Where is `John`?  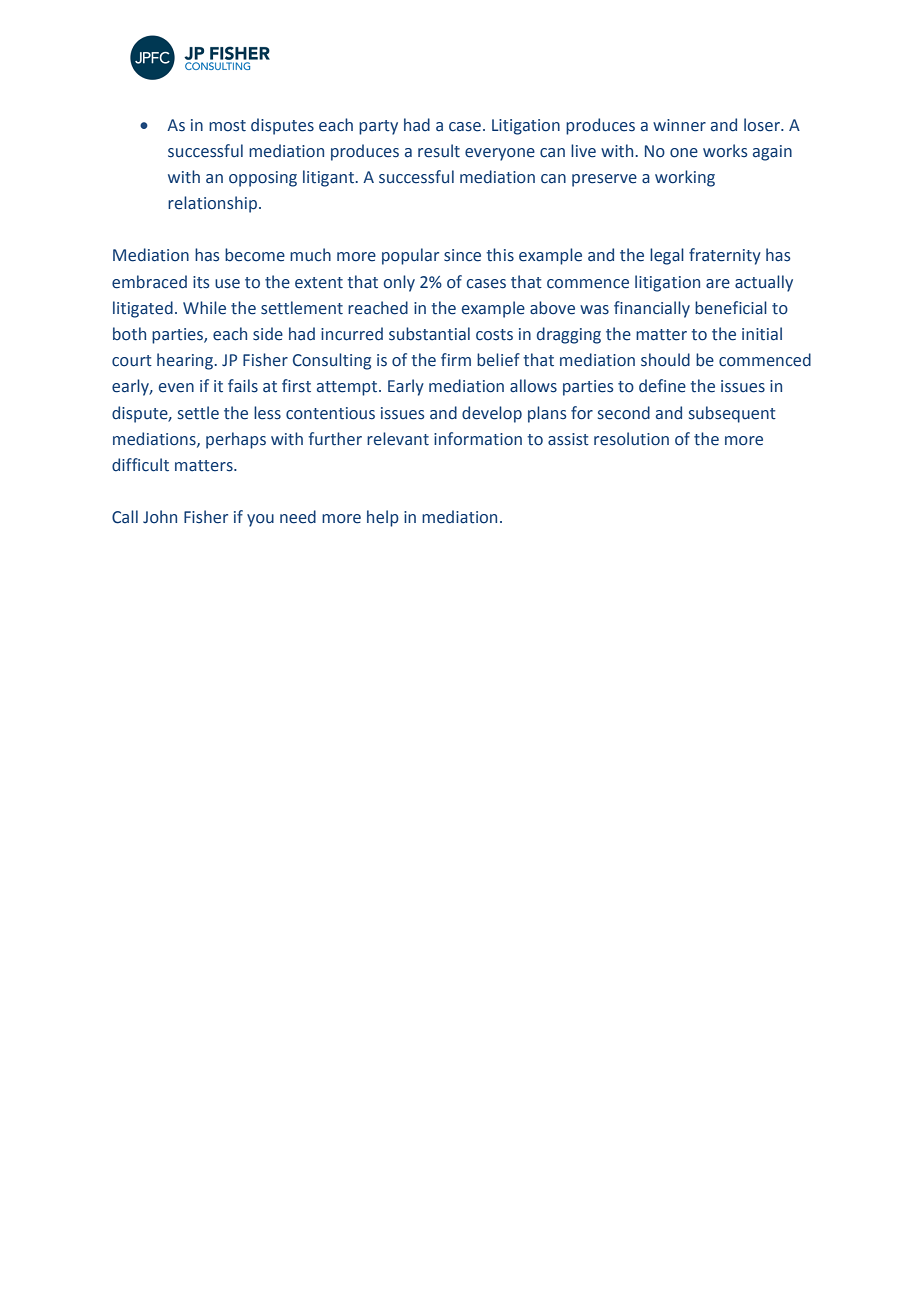 John is located at coordinates (160, 517).
